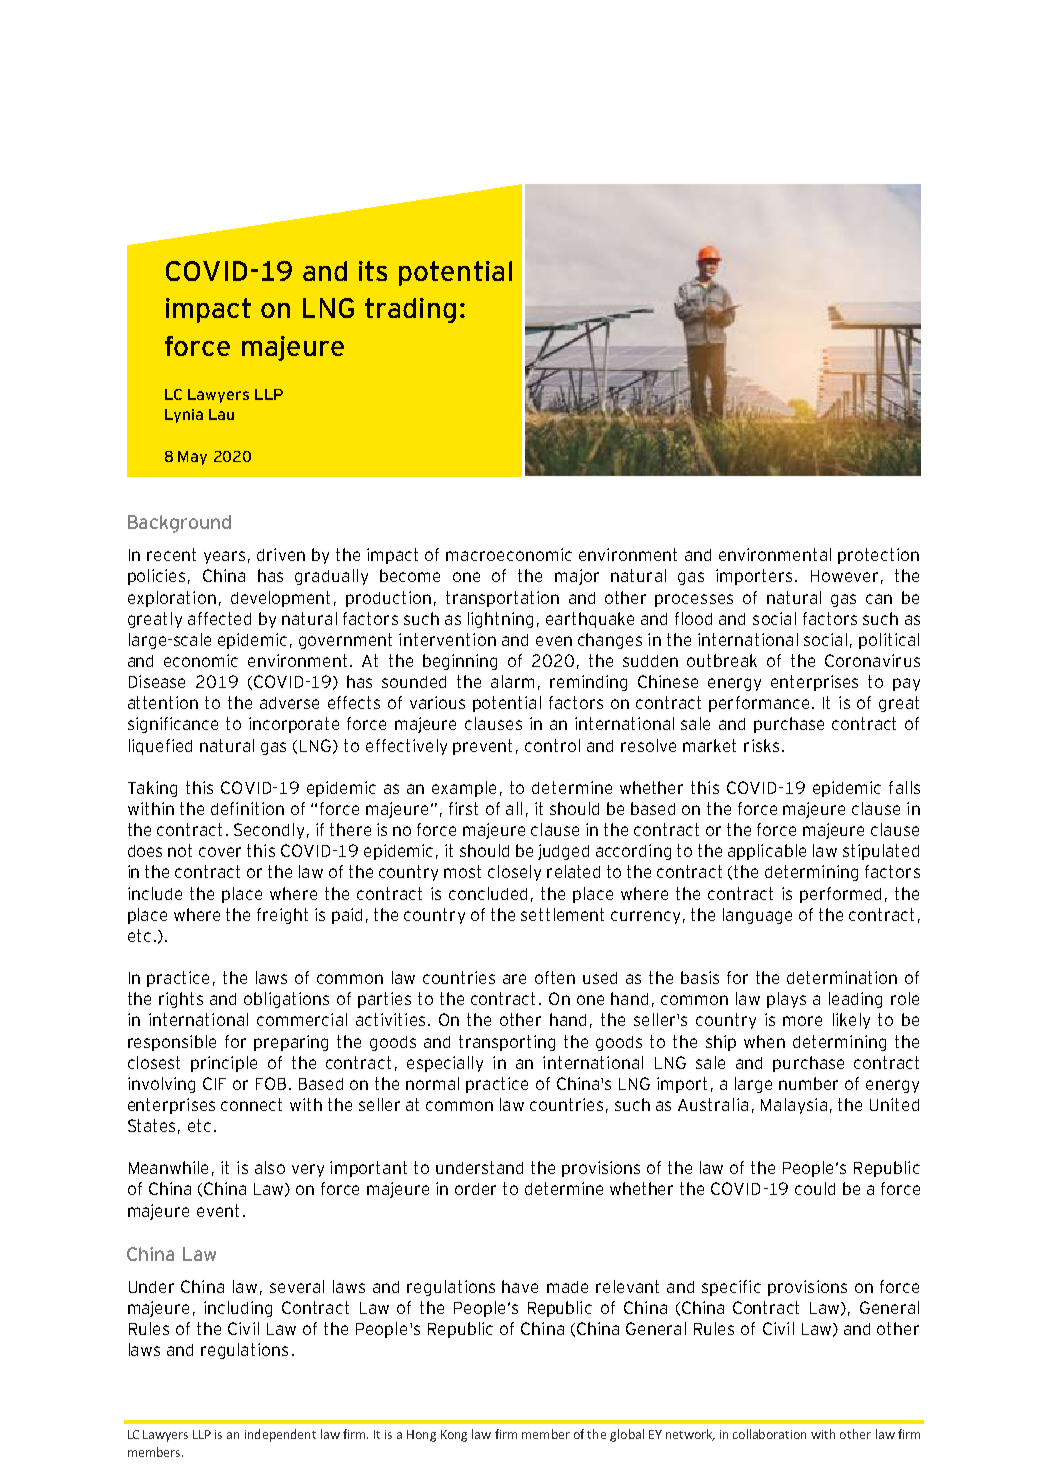 The width and height of the page is (1048, 1483). Describe the element at coordinates (878, 556) in the page. I see `protection` at that location.
